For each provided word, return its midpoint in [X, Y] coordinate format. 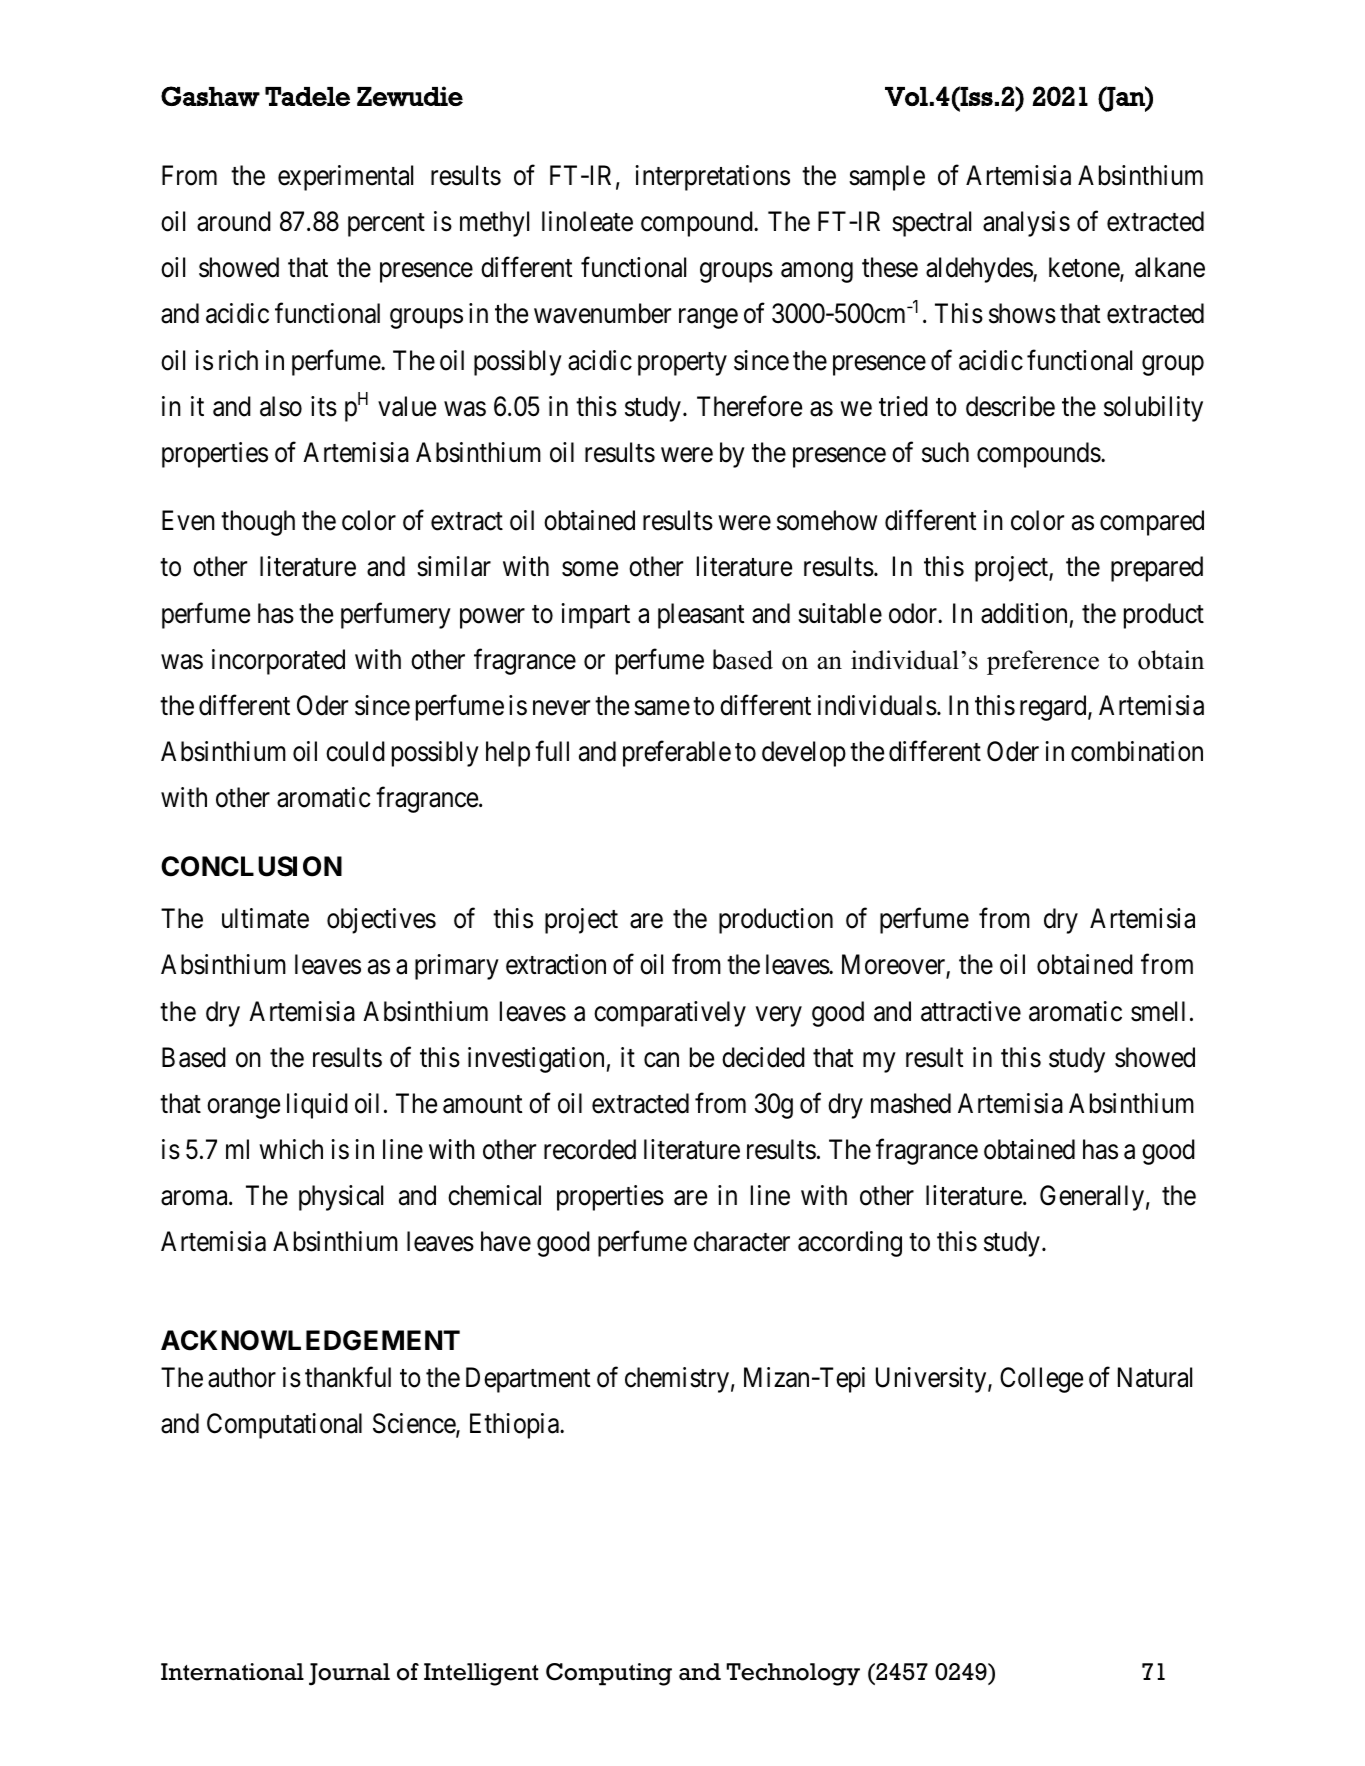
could [355, 751]
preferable [677, 754]
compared [1152, 523]
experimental [345, 178]
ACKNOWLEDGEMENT [310, 1340]
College [1041, 1380]
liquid [317, 1106]
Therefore [749, 406]
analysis [1026, 224]
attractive [971, 1011]
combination [1137, 751]
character [742, 1241]
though [258, 523]
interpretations [712, 178]
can [661, 1060]
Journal [349, 1674]
